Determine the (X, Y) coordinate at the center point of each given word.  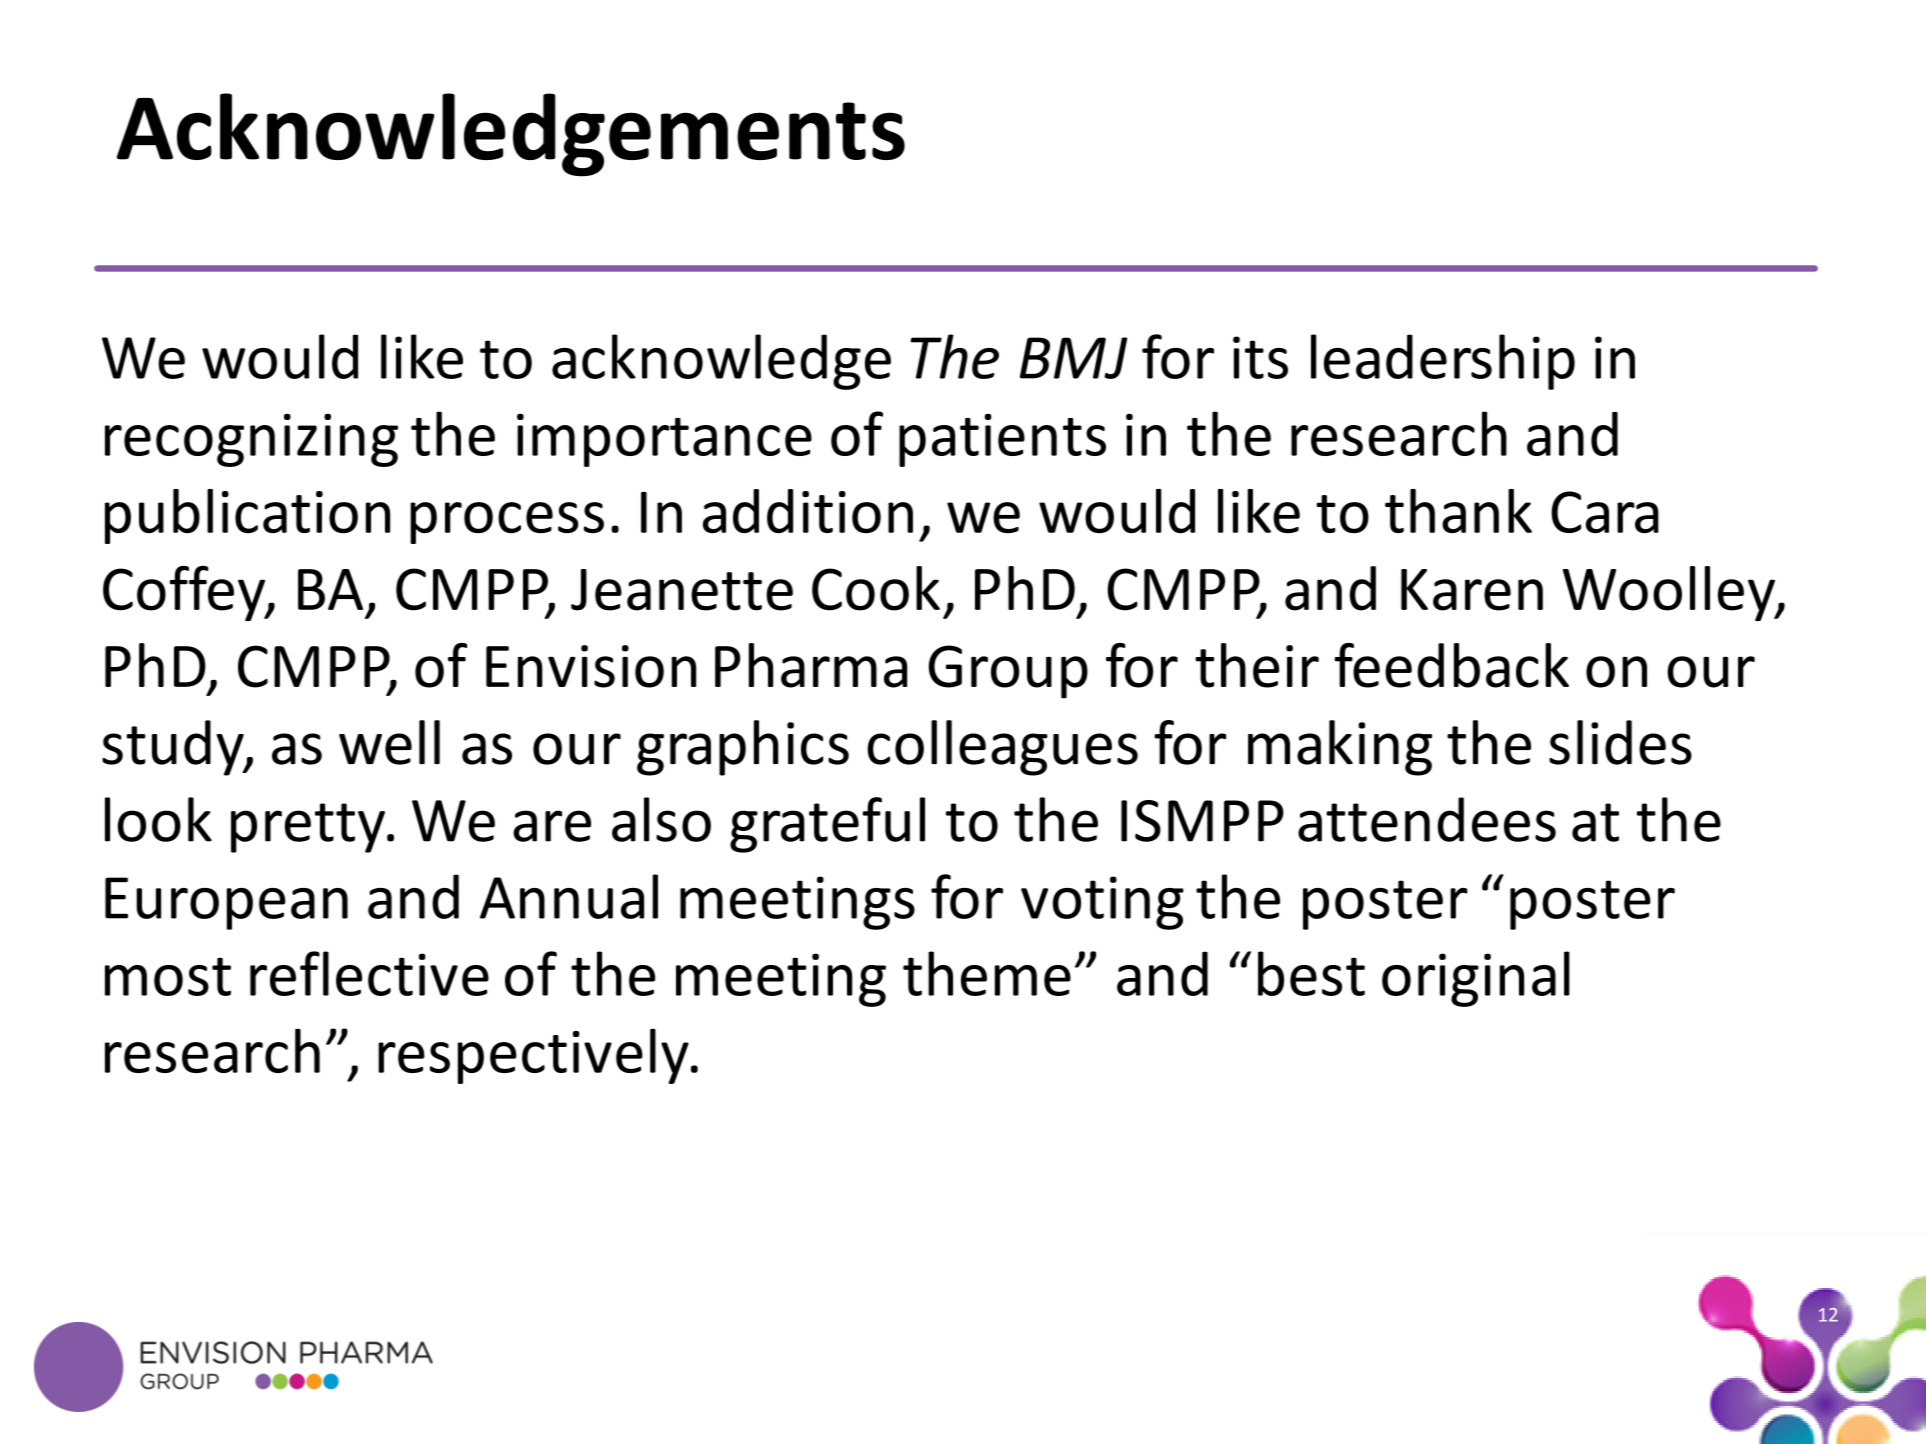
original (1476, 979)
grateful (827, 825)
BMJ (1074, 358)
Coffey (185, 593)
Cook (876, 588)
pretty (308, 828)
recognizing (251, 440)
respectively (533, 1056)
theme (987, 973)
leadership (1443, 362)
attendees (1427, 819)
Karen (1472, 590)
